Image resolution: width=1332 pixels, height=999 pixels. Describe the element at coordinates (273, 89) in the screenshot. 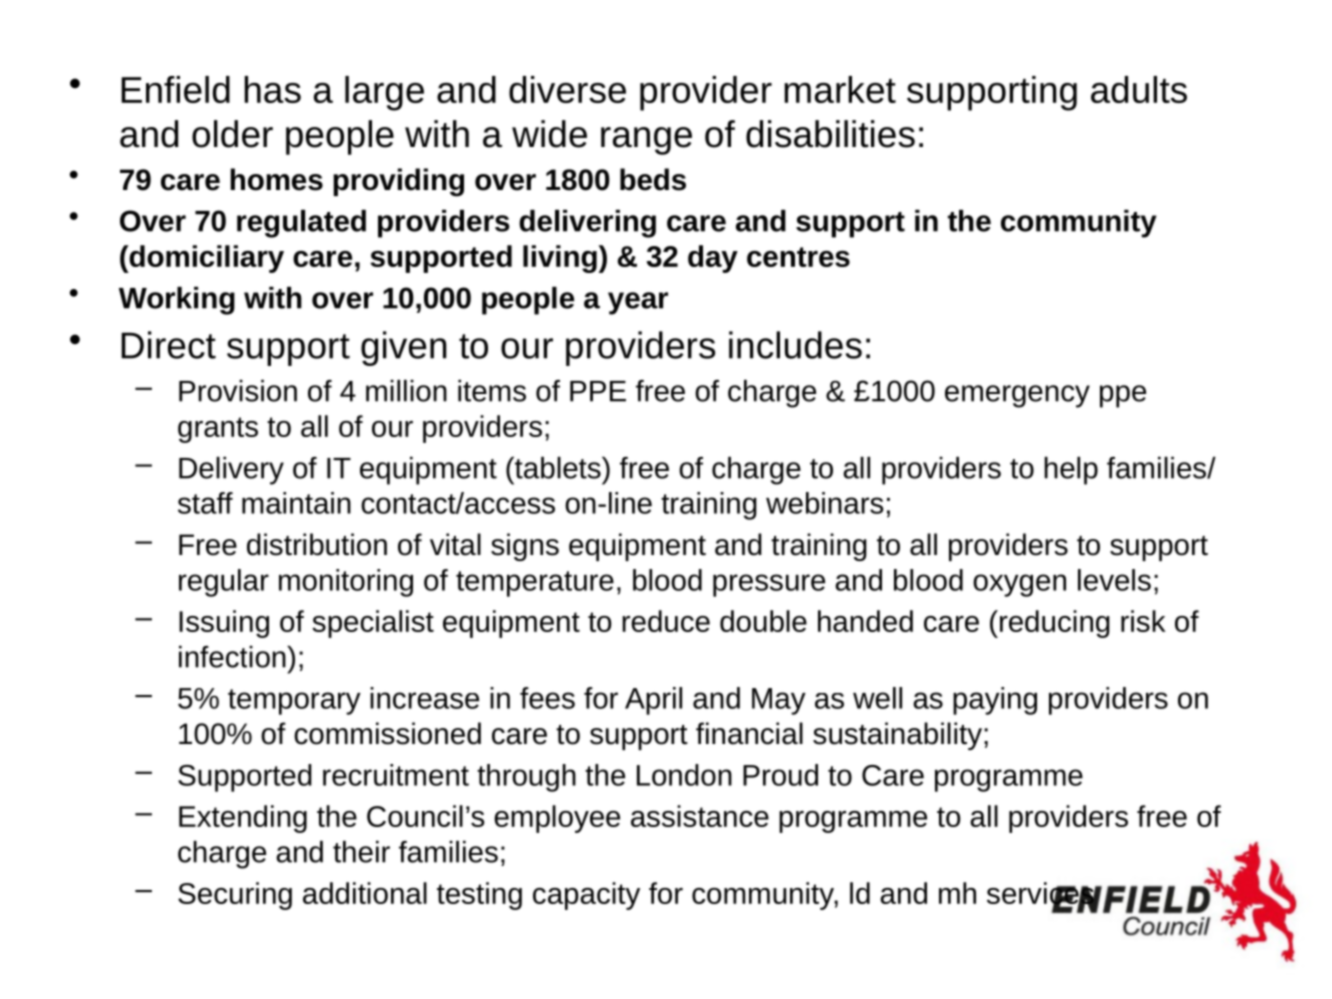

I see `has` at that location.
